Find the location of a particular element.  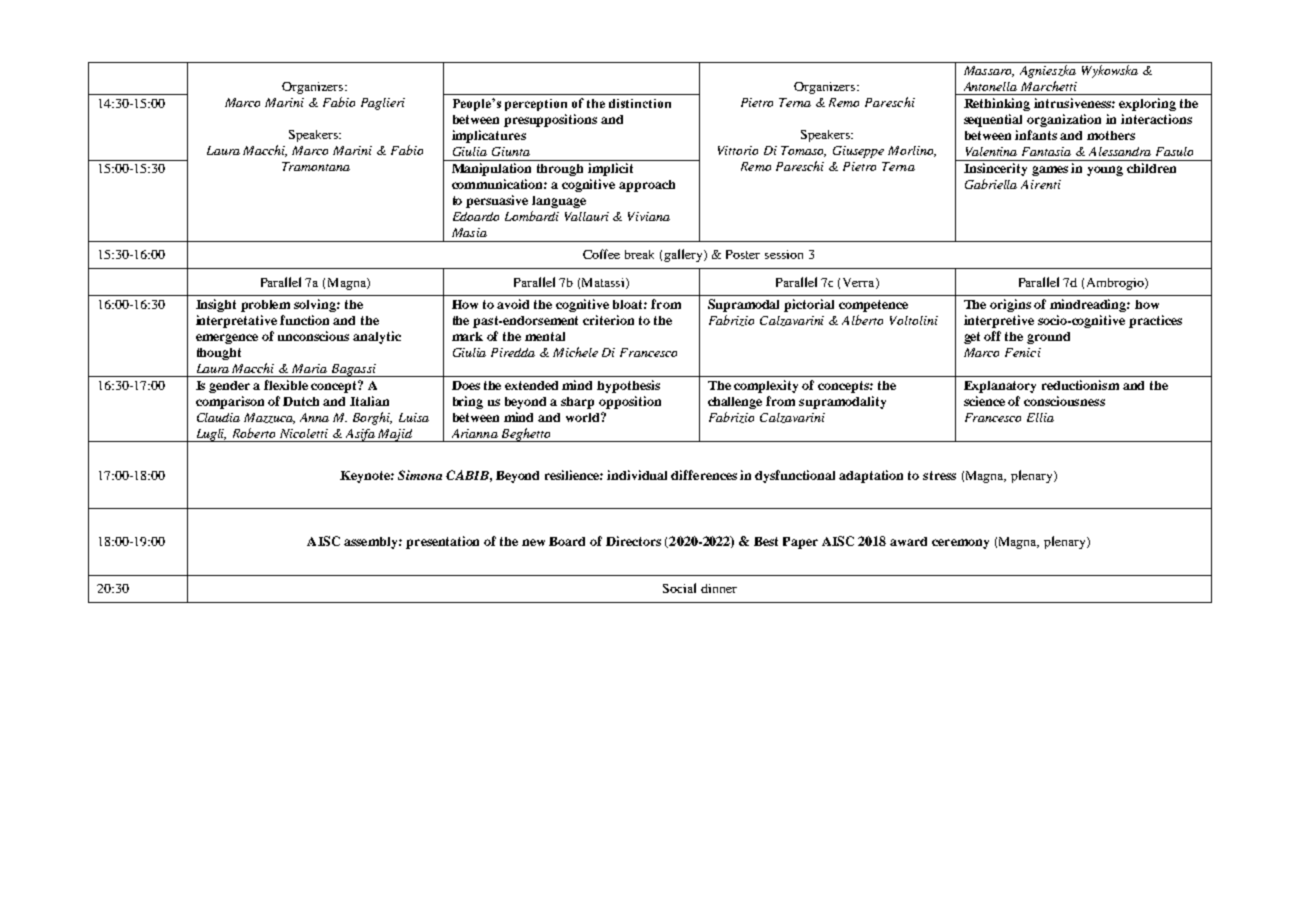

challenge is located at coordinates (735, 403).
